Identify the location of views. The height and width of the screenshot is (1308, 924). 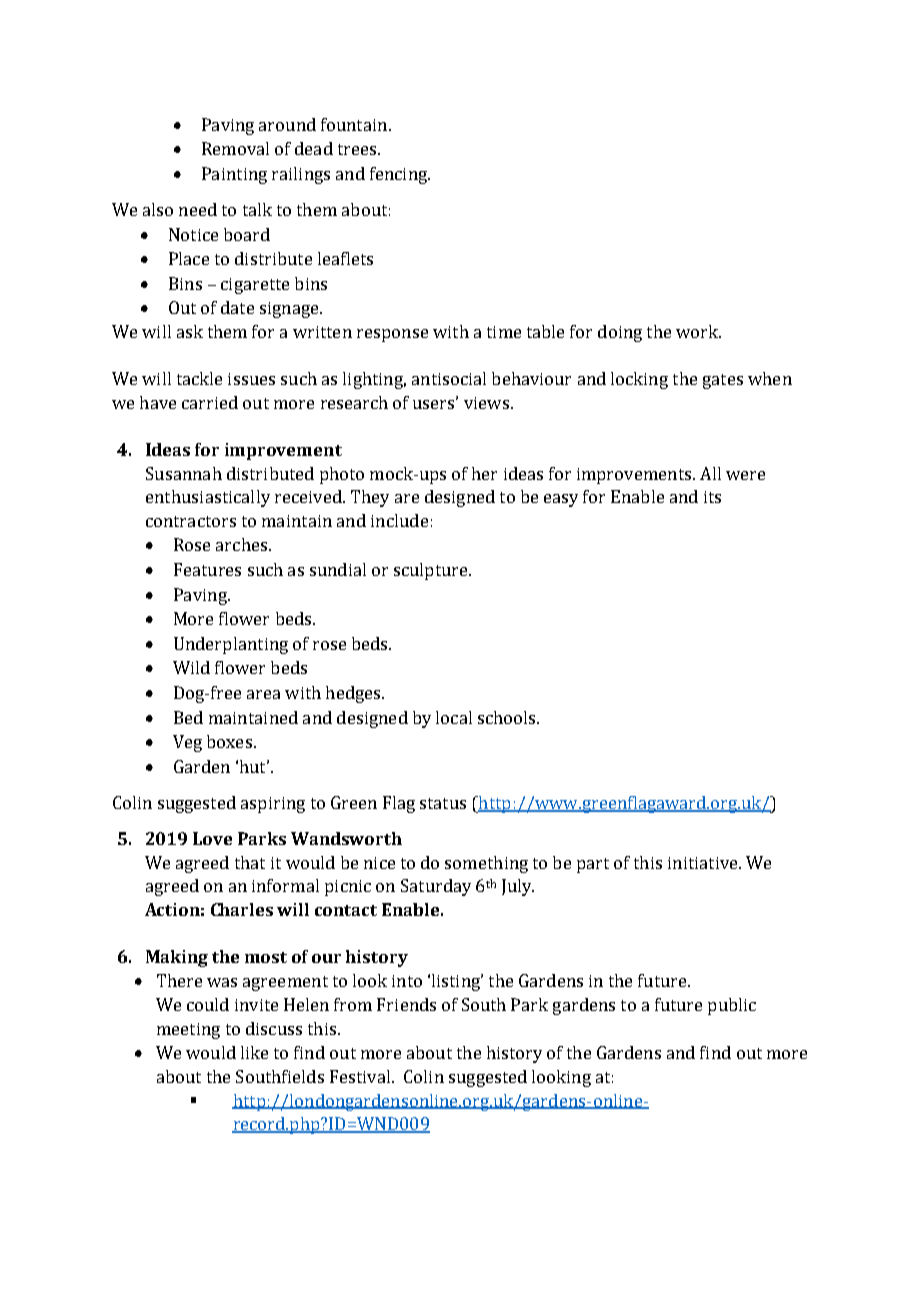
(486, 403).
